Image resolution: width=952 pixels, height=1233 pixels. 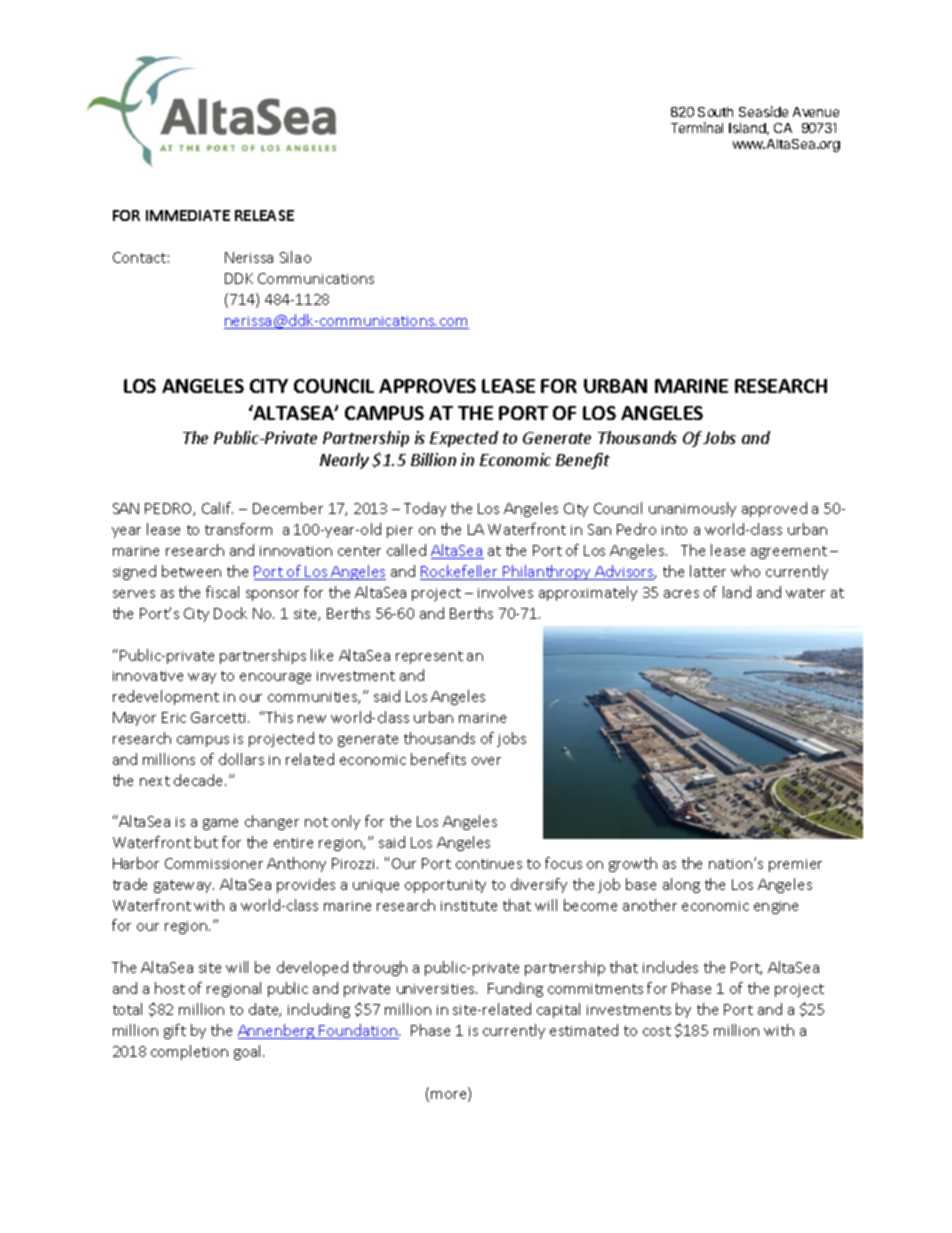 What do you see at coordinates (464, 439) in the document?
I see `Expected` at bounding box center [464, 439].
